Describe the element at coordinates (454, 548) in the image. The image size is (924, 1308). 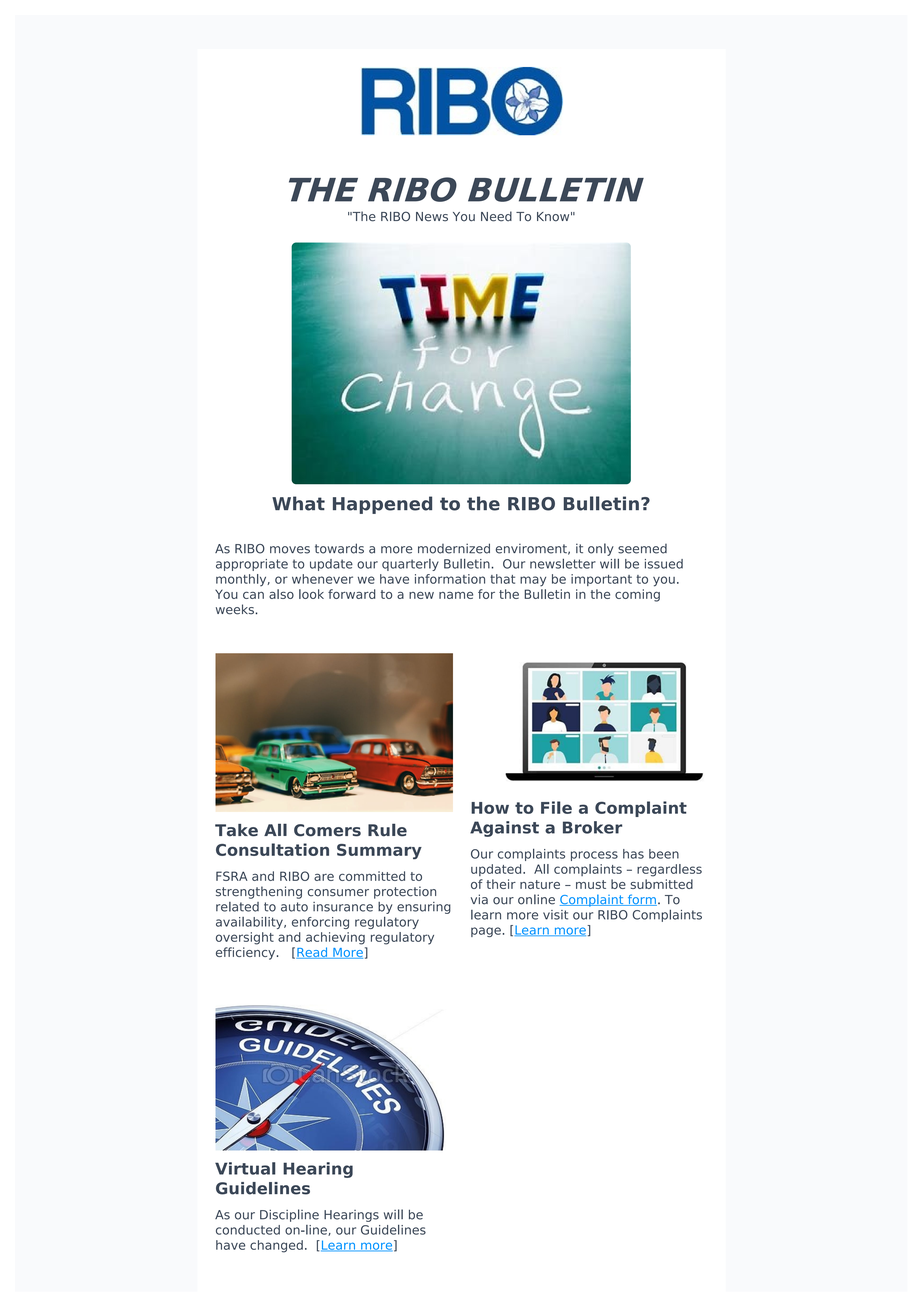
I see `modernized` at that location.
